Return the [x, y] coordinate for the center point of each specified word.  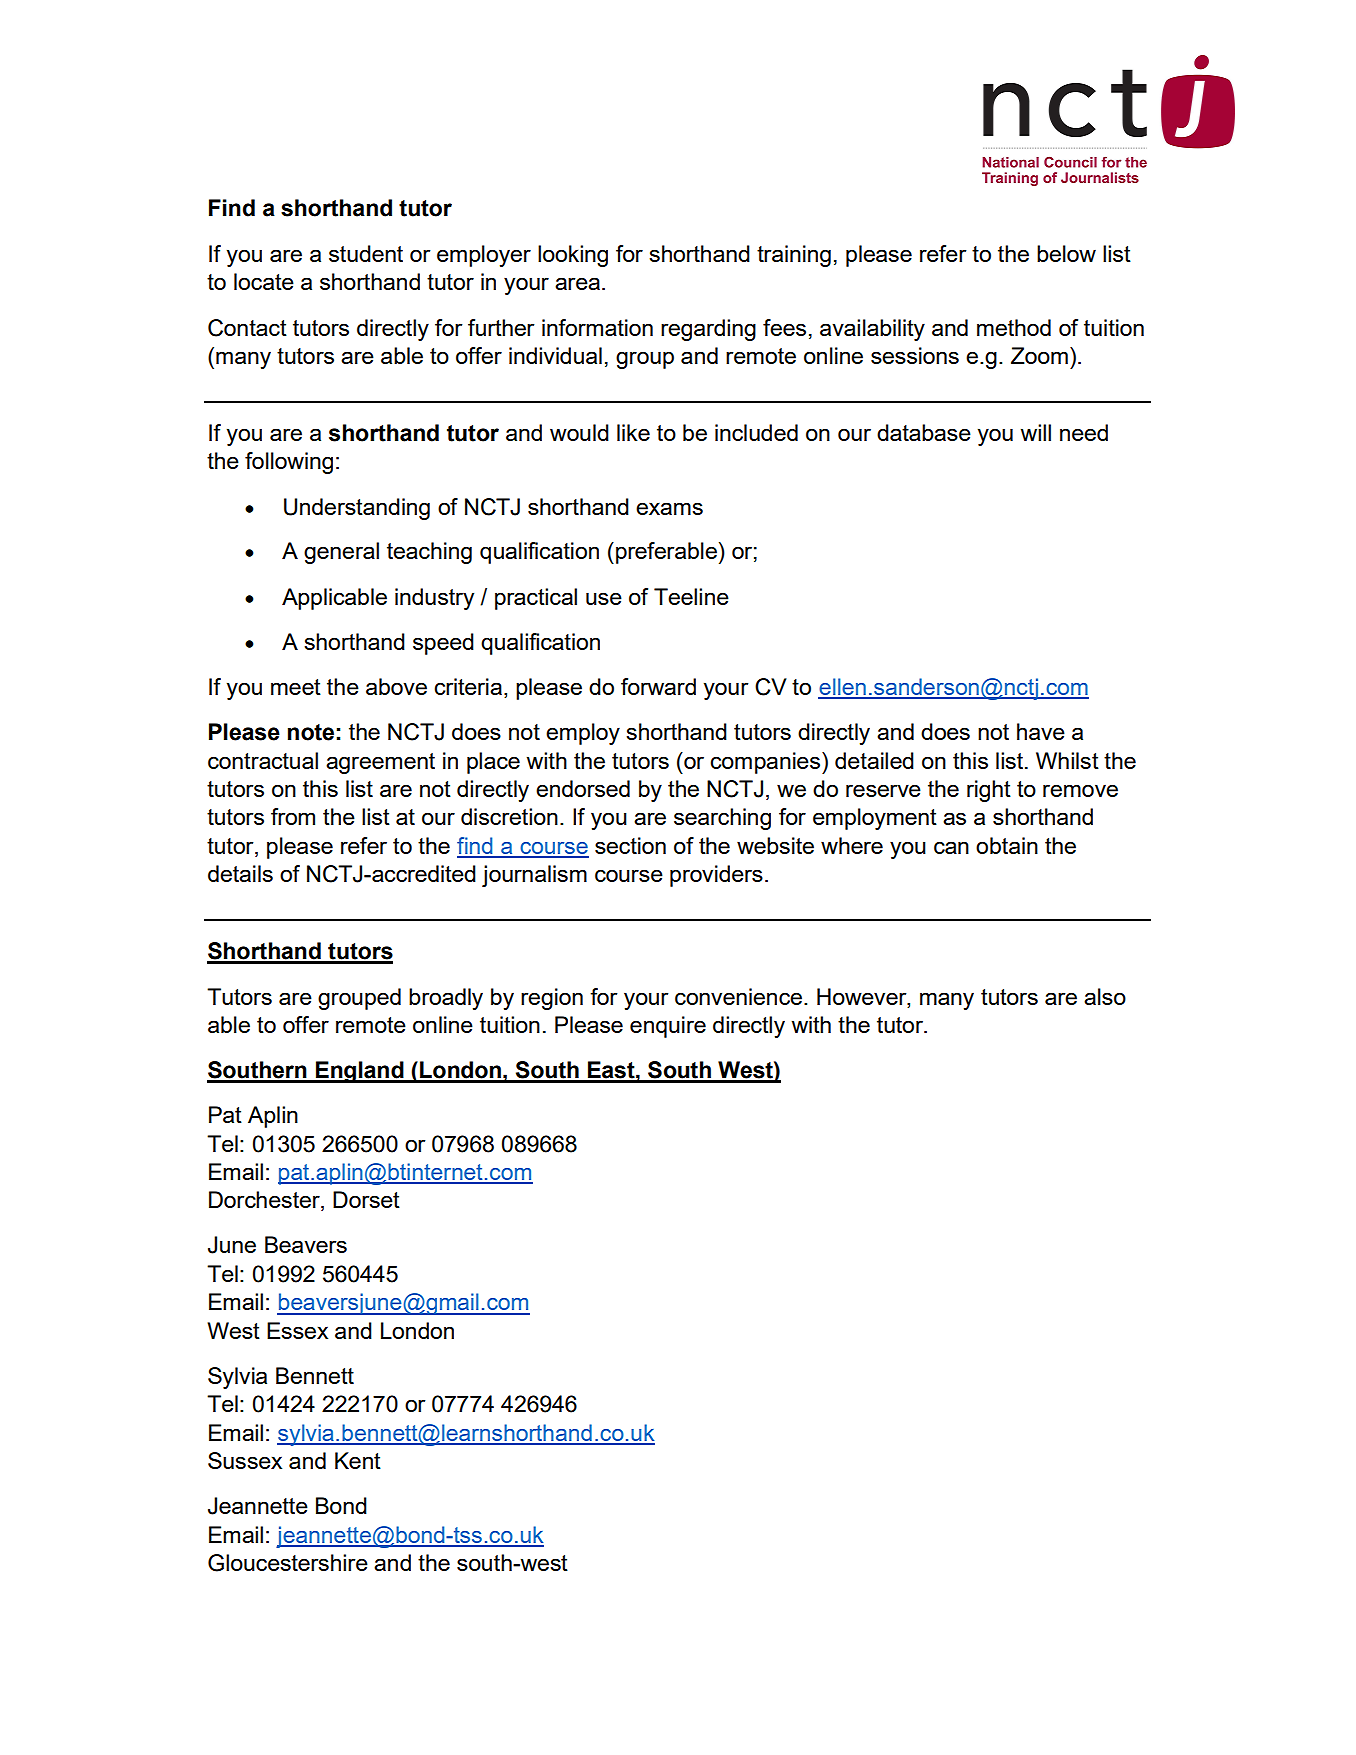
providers [716, 876]
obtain [1007, 845]
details [240, 873]
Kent [358, 1460]
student [366, 253]
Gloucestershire [288, 1563]
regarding [708, 330]
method [1014, 327]
